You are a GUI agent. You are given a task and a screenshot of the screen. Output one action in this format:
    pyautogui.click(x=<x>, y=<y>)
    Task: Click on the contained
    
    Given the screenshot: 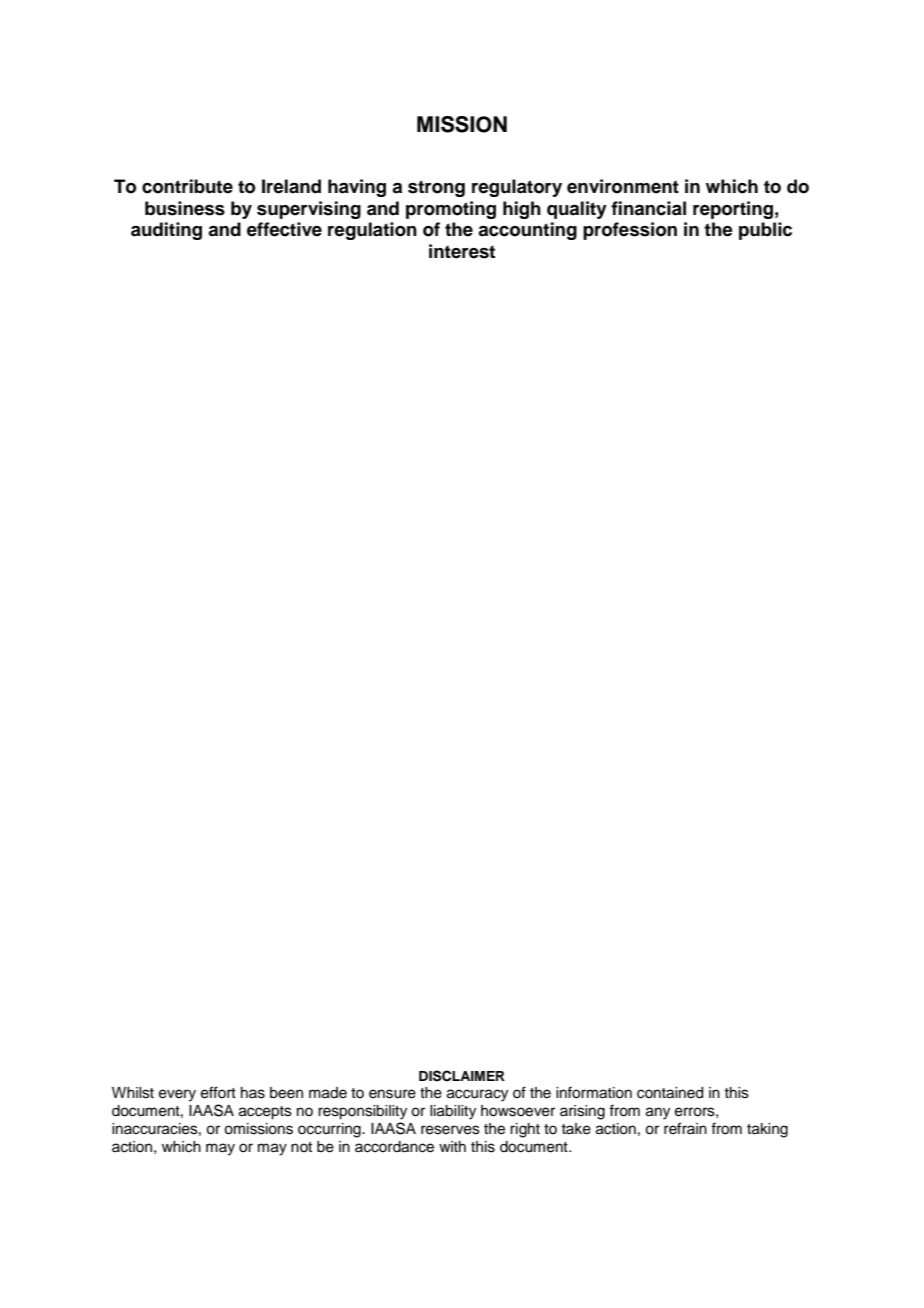 What is the action you would take?
    pyautogui.click(x=670, y=1093)
